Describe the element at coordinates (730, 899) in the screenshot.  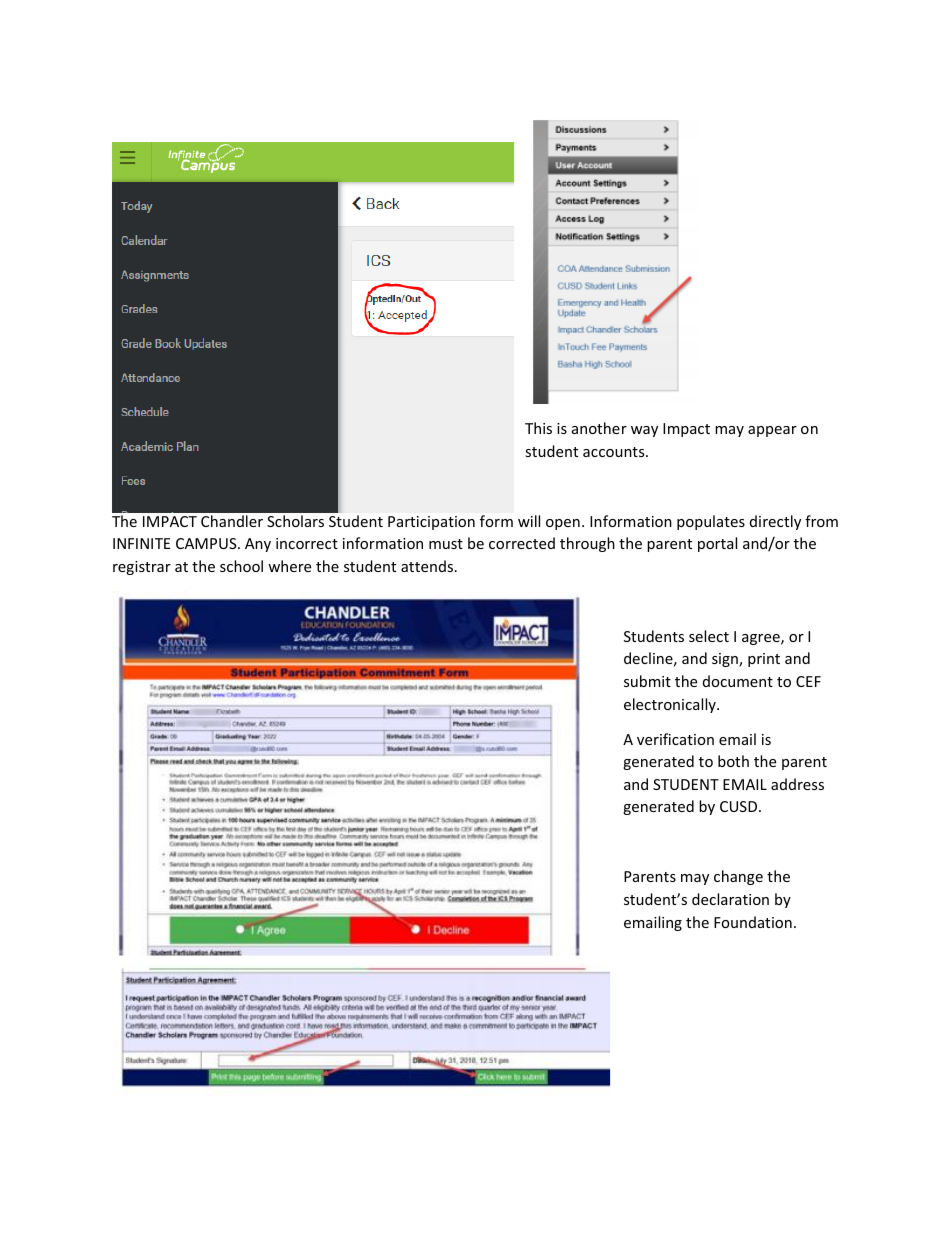
I see `declaration` at that location.
